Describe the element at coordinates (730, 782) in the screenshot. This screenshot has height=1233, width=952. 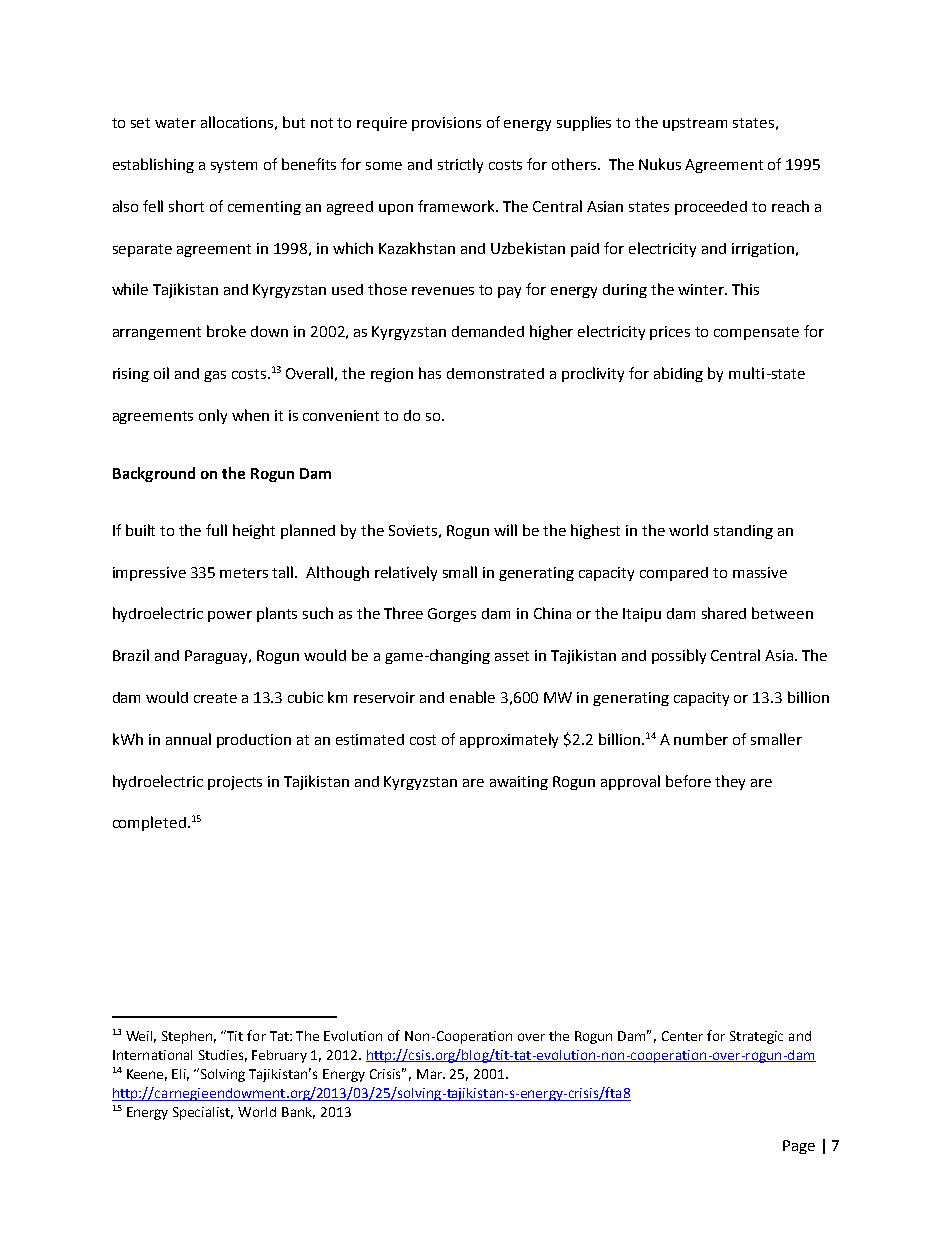
I see `they` at that location.
